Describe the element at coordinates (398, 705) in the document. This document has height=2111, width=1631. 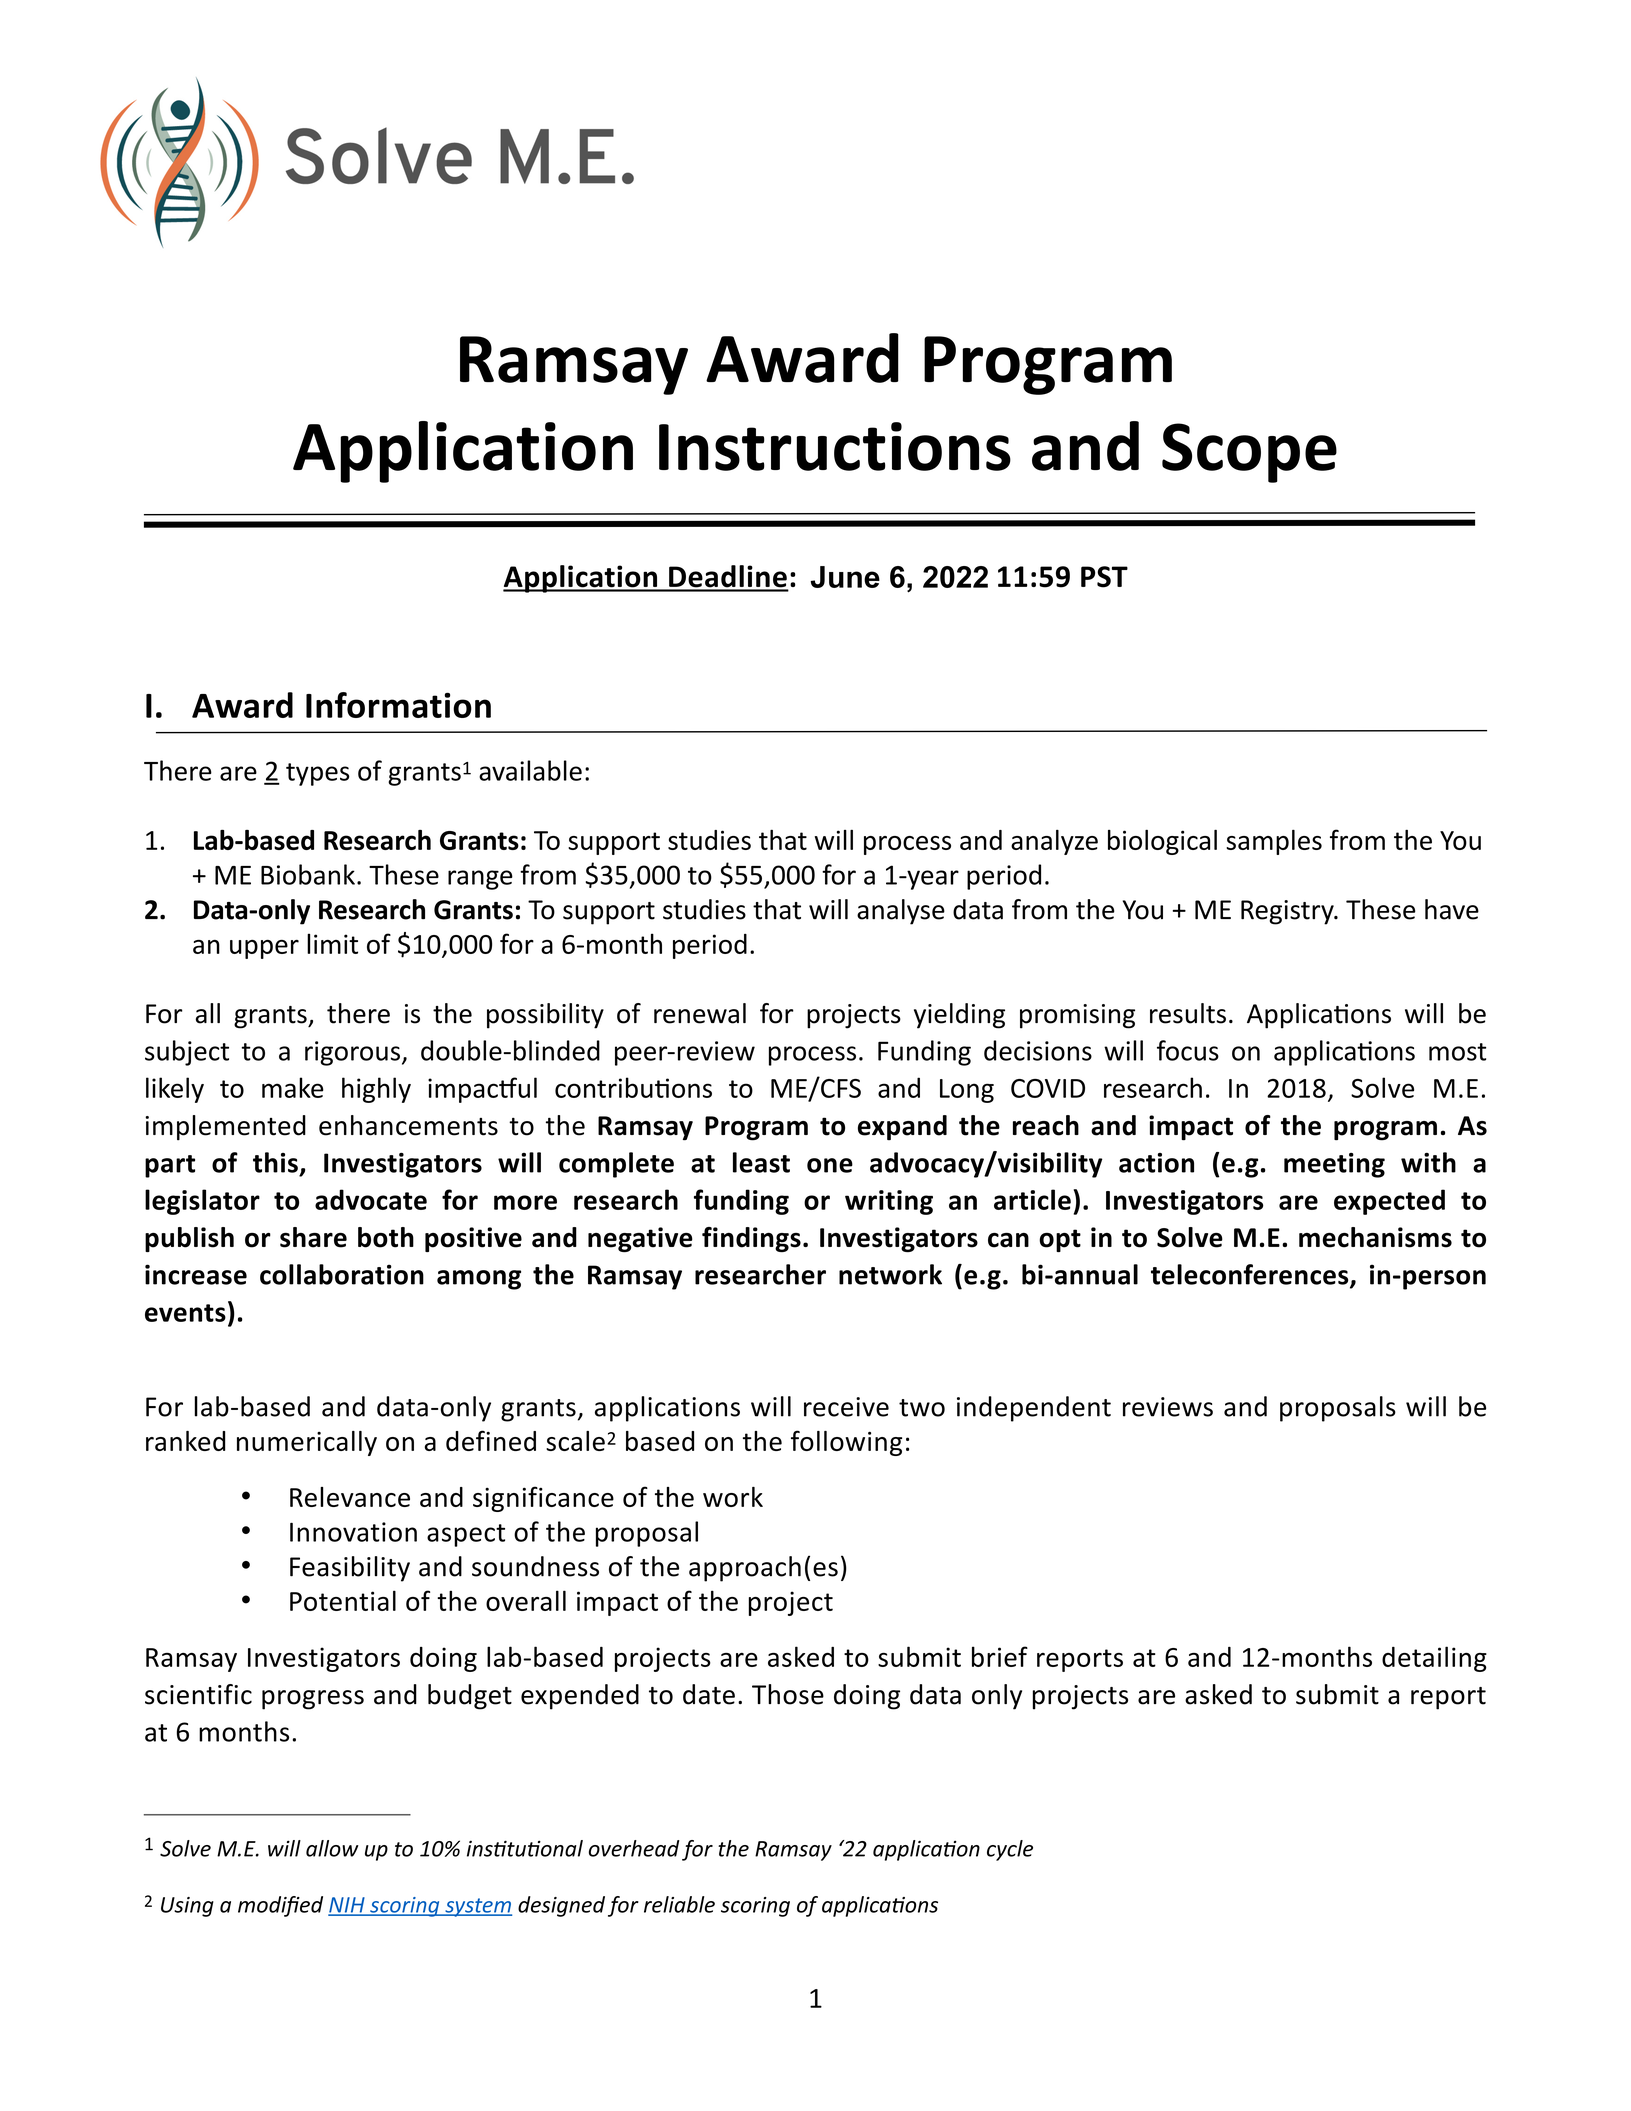
I see `Information` at that location.
